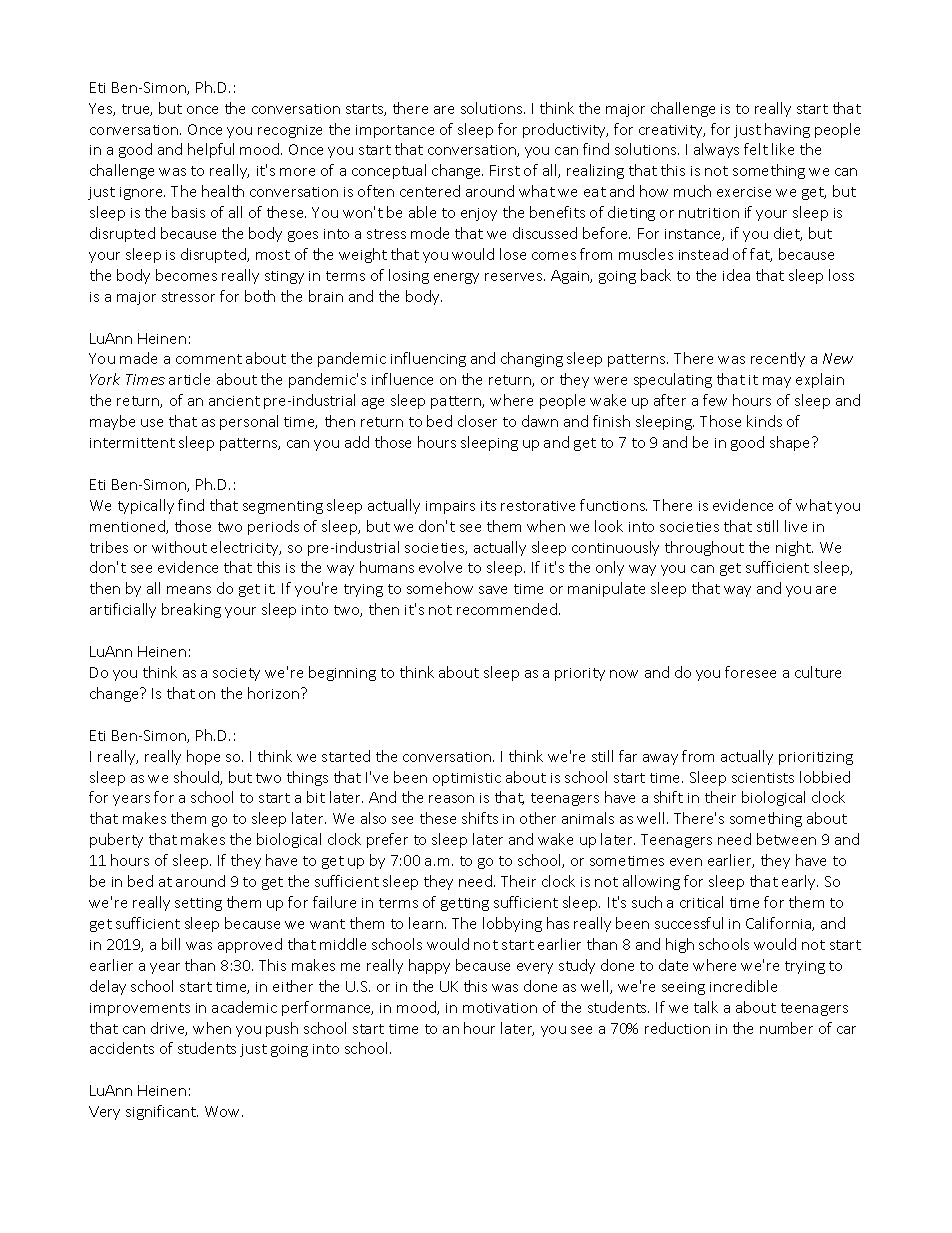  What do you see at coordinates (211, 150) in the screenshot?
I see `helpful` at bounding box center [211, 150].
